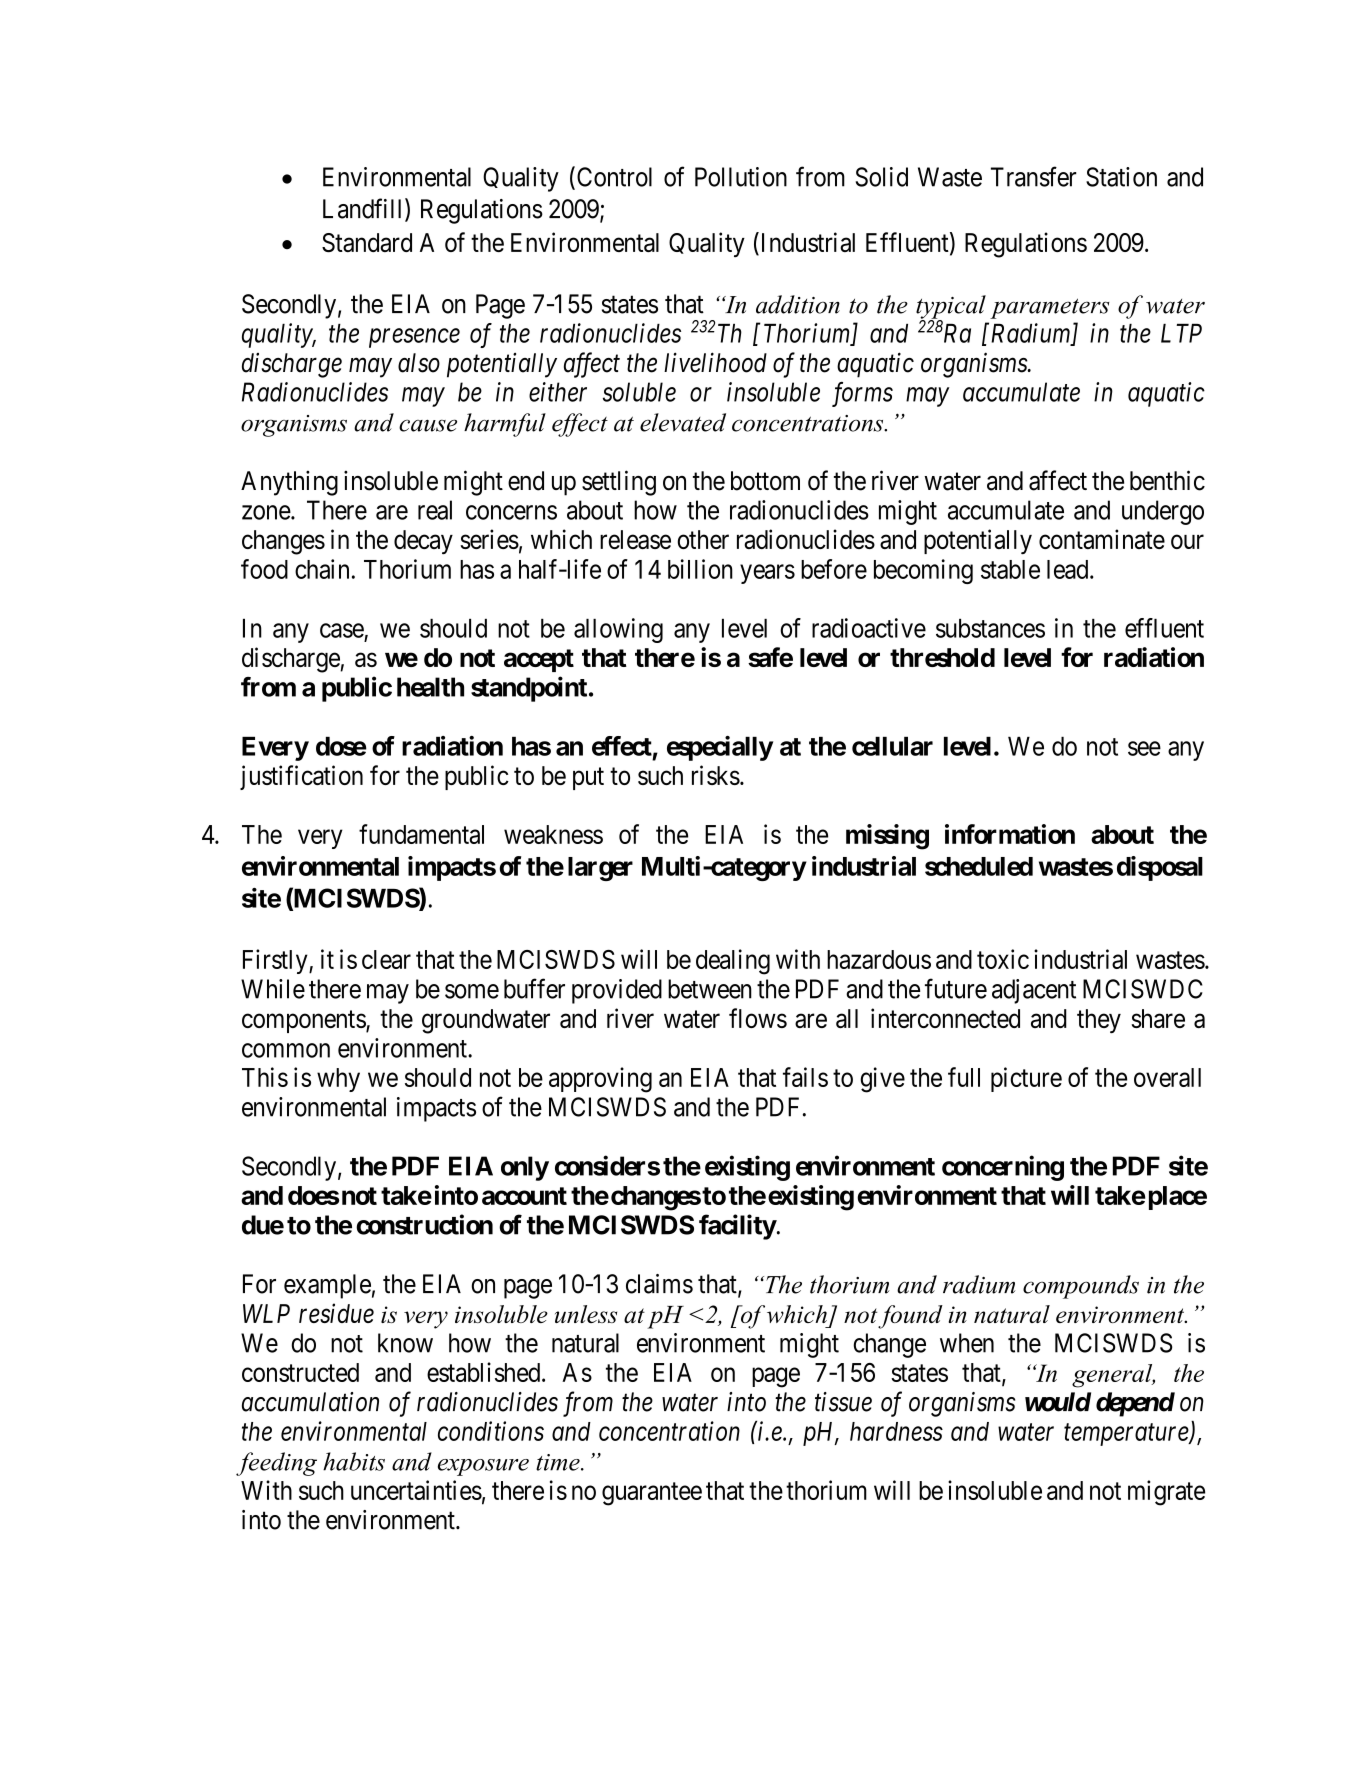  Describe the element at coordinates (720, 748) in the screenshot. I see `especially` at that location.
